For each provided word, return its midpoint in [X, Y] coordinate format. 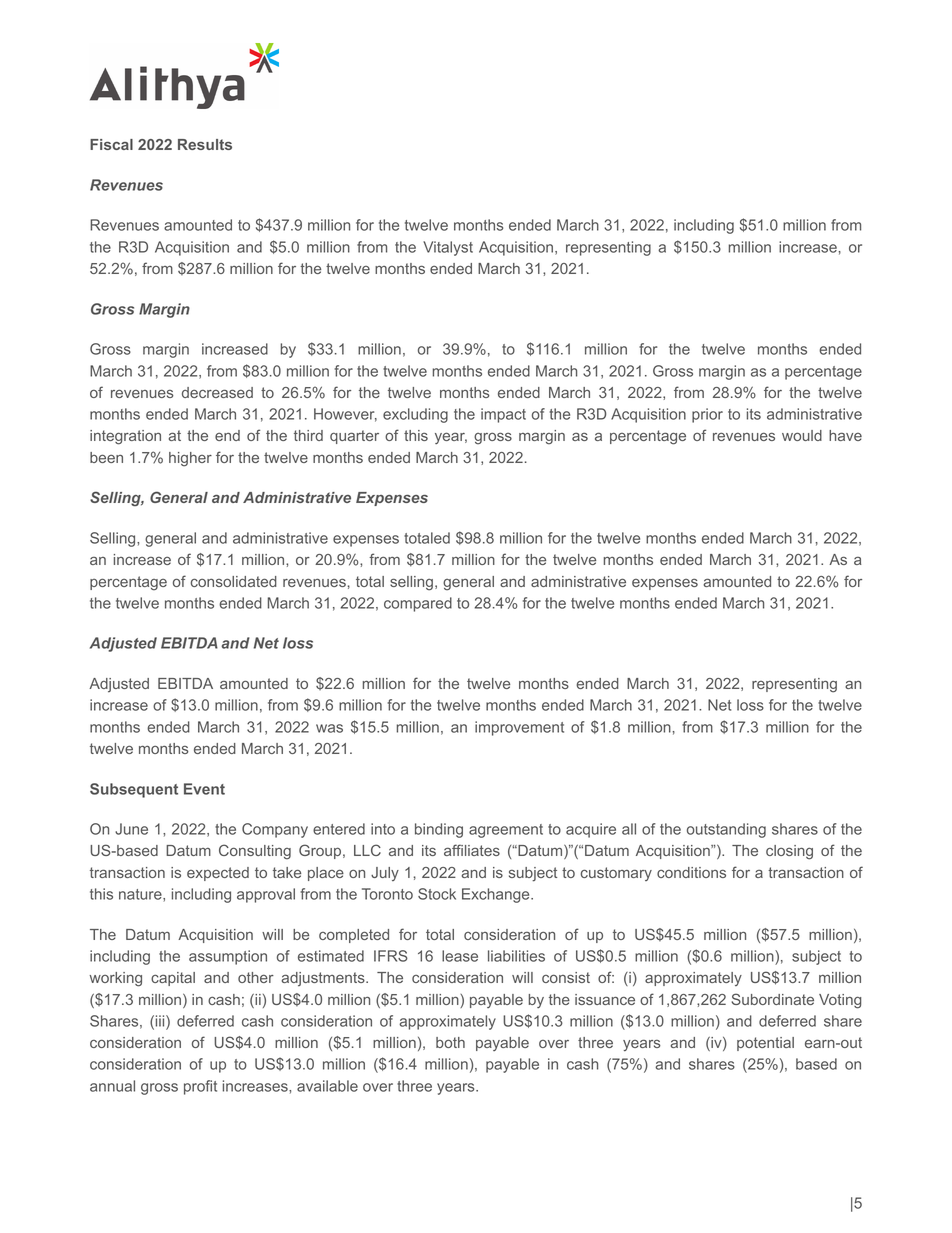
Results [205, 144]
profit [200, 1087]
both [450, 1042]
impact [503, 415]
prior [707, 415]
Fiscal [111, 144]
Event [204, 789]
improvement [519, 728]
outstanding [726, 830]
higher [190, 459]
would [802, 435]
